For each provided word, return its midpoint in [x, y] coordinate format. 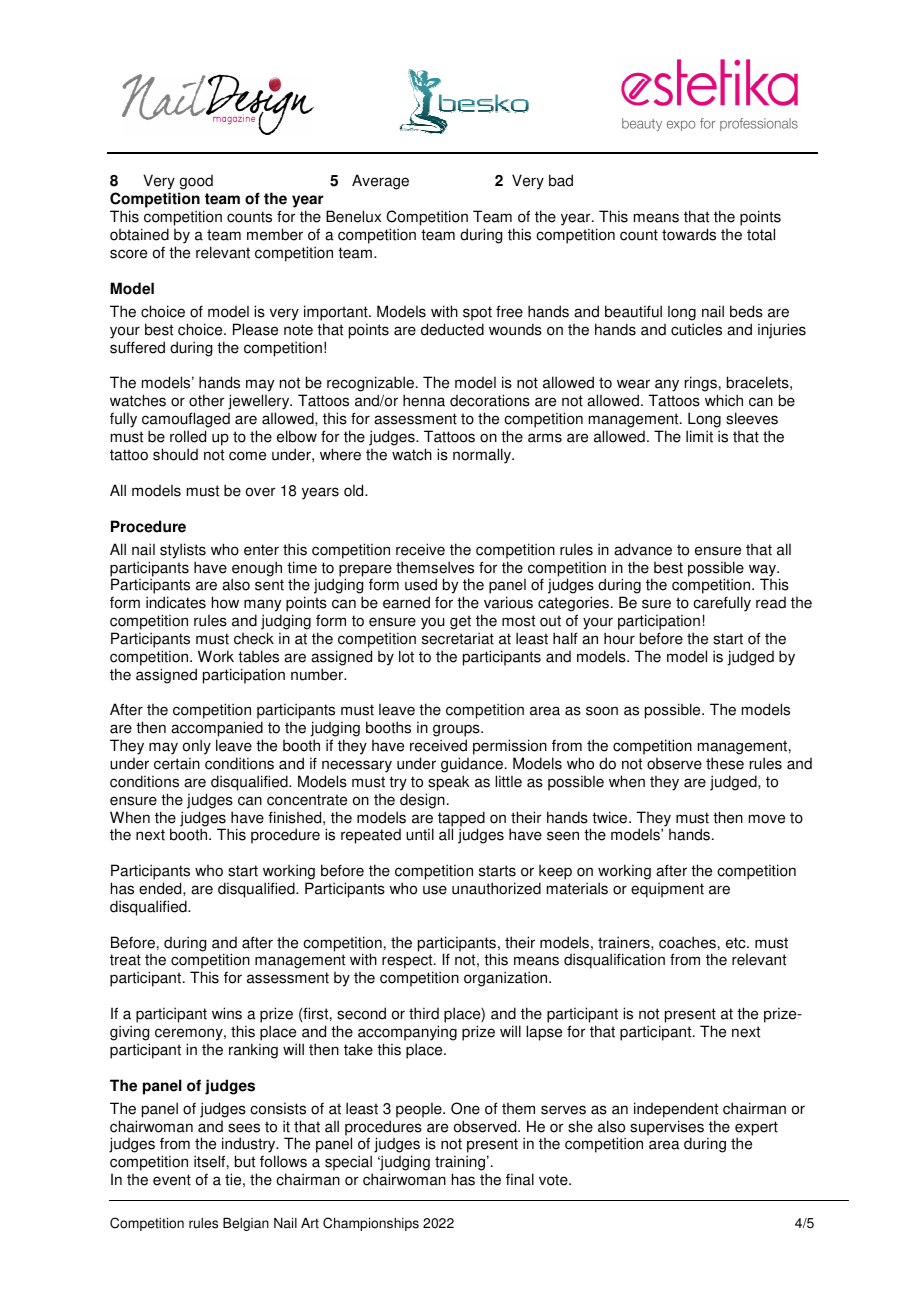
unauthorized [496, 888]
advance [643, 549]
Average [380, 182]
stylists [183, 551]
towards [689, 234]
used [421, 584]
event [172, 1180]
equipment [667, 890]
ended [161, 888]
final [520, 1179]
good [195, 184]
